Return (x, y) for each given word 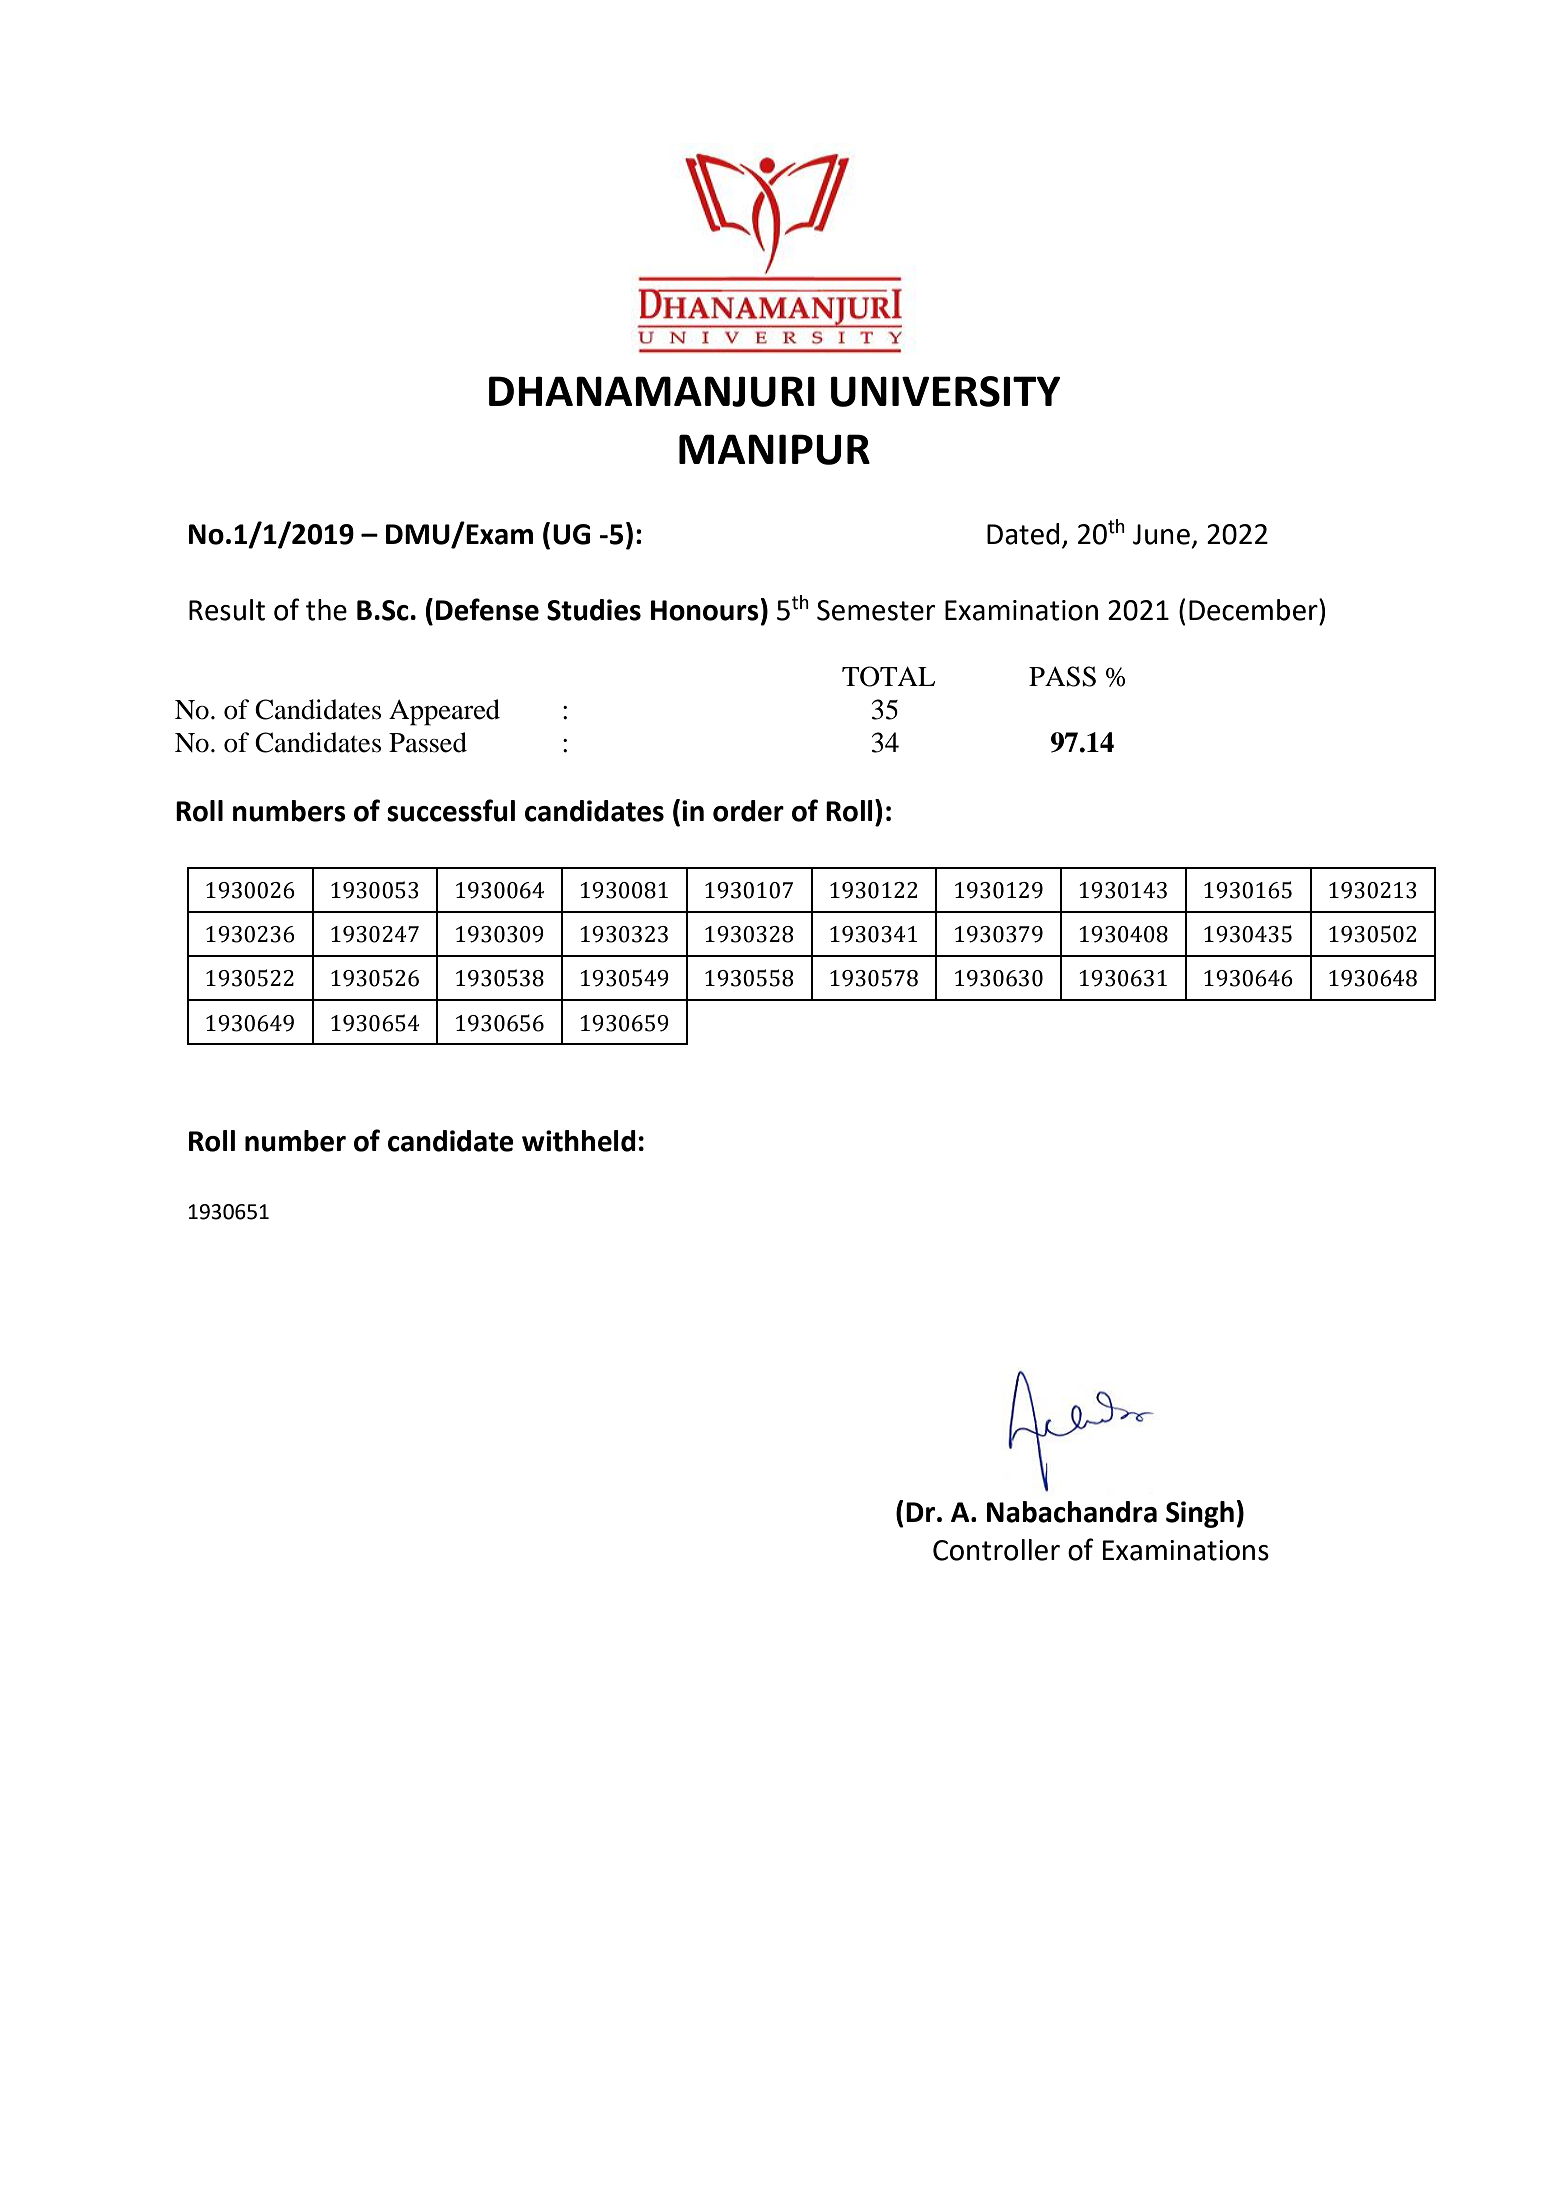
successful (451, 810)
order (748, 811)
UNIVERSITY (946, 391)
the (326, 610)
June (1161, 534)
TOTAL (888, 676)
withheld (579, 1141)
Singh (1200, 1514)
